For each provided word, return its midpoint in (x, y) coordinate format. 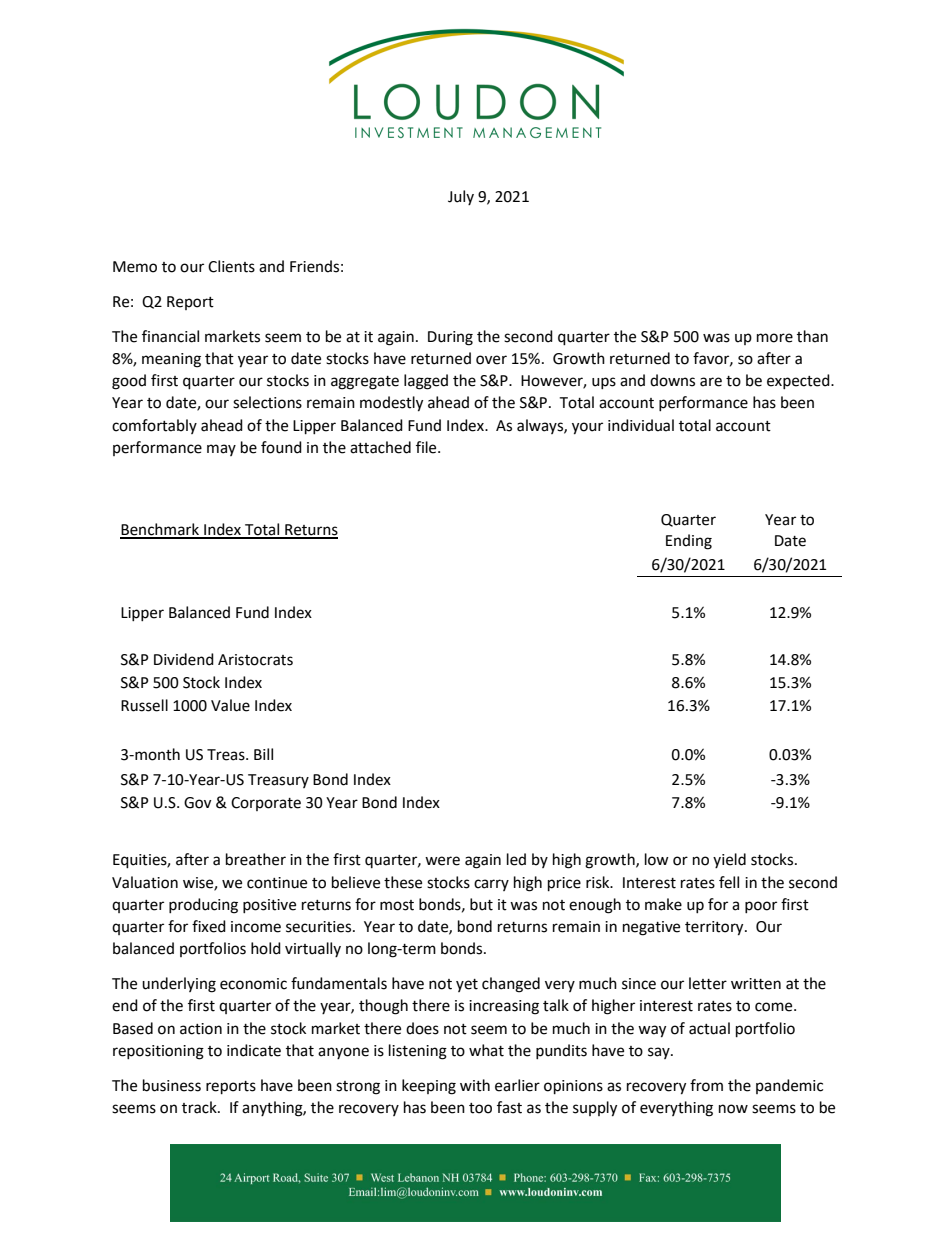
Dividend (184, 659)
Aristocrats (255, 660)
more (775, 338)
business (172, 1085)
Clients (231, 266)
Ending (689, 542)
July (461, 197)
